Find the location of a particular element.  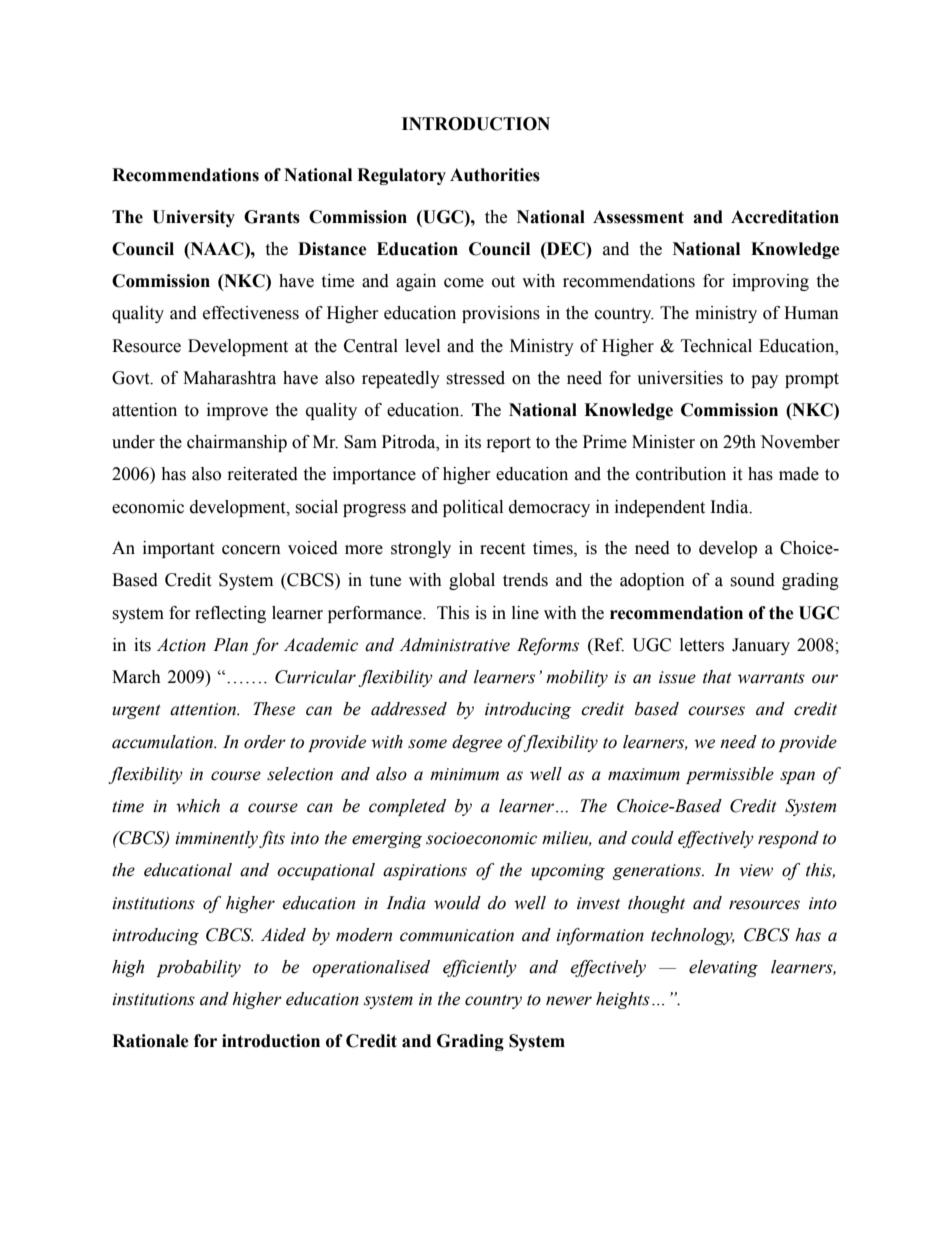

These is located at coordinates (274, 709).
